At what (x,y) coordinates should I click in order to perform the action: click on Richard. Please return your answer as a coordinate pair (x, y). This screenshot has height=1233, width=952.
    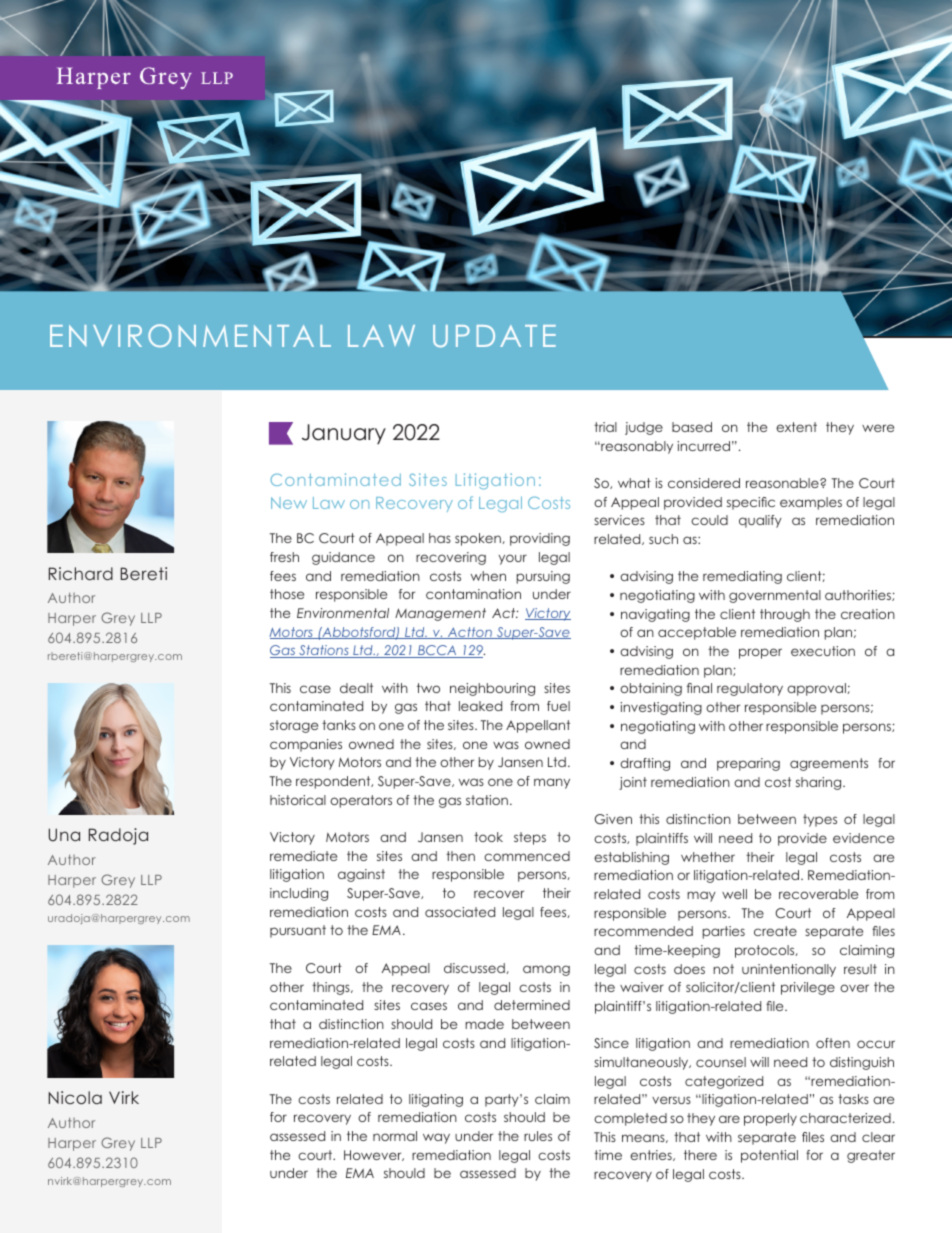
    Looking at the image, I should click on (81, 573).
